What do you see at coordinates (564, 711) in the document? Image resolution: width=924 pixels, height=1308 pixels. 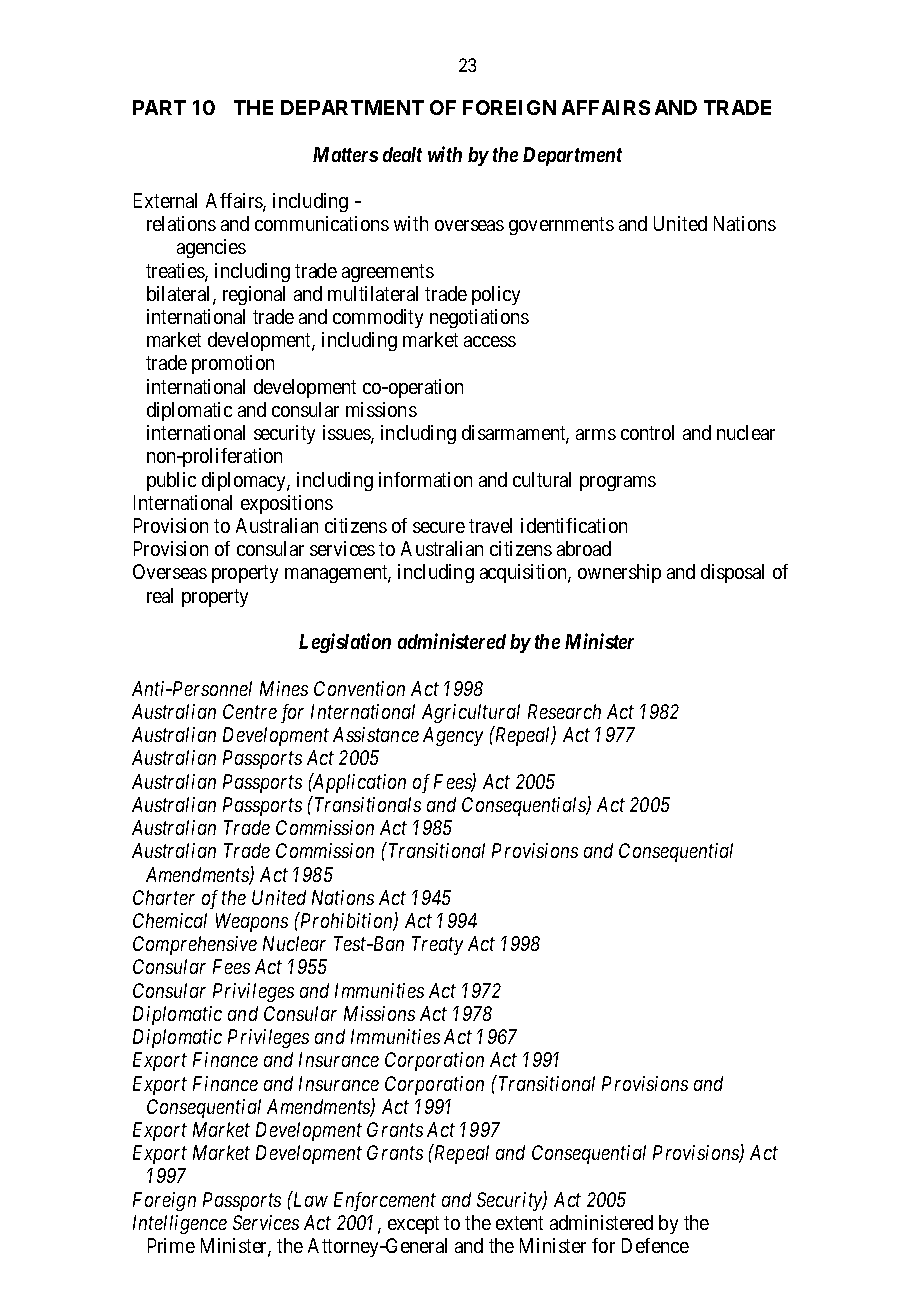 I see `Research` at bounding box center [564, 711].
